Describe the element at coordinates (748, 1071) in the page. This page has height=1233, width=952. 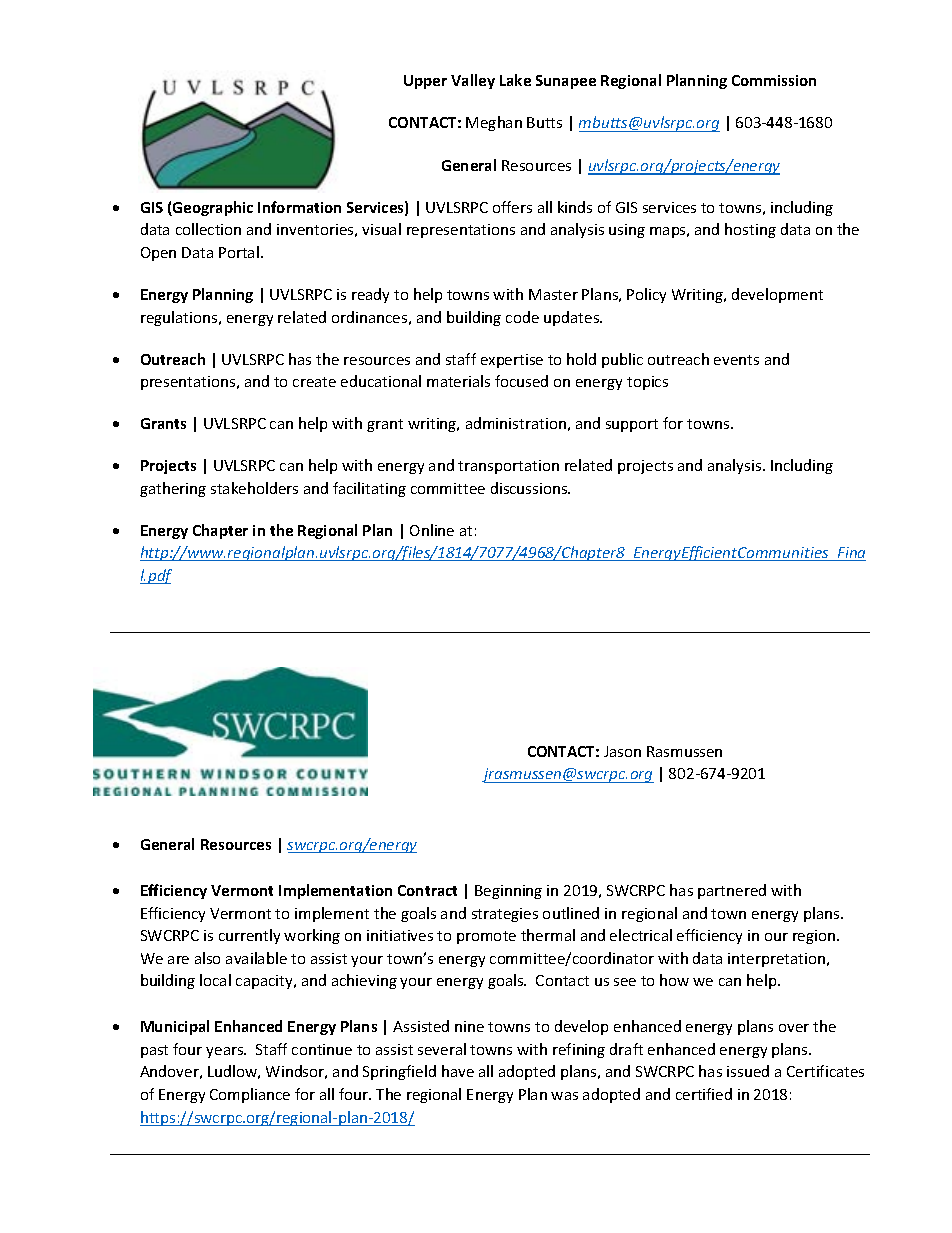
I see `issued` at that location.
